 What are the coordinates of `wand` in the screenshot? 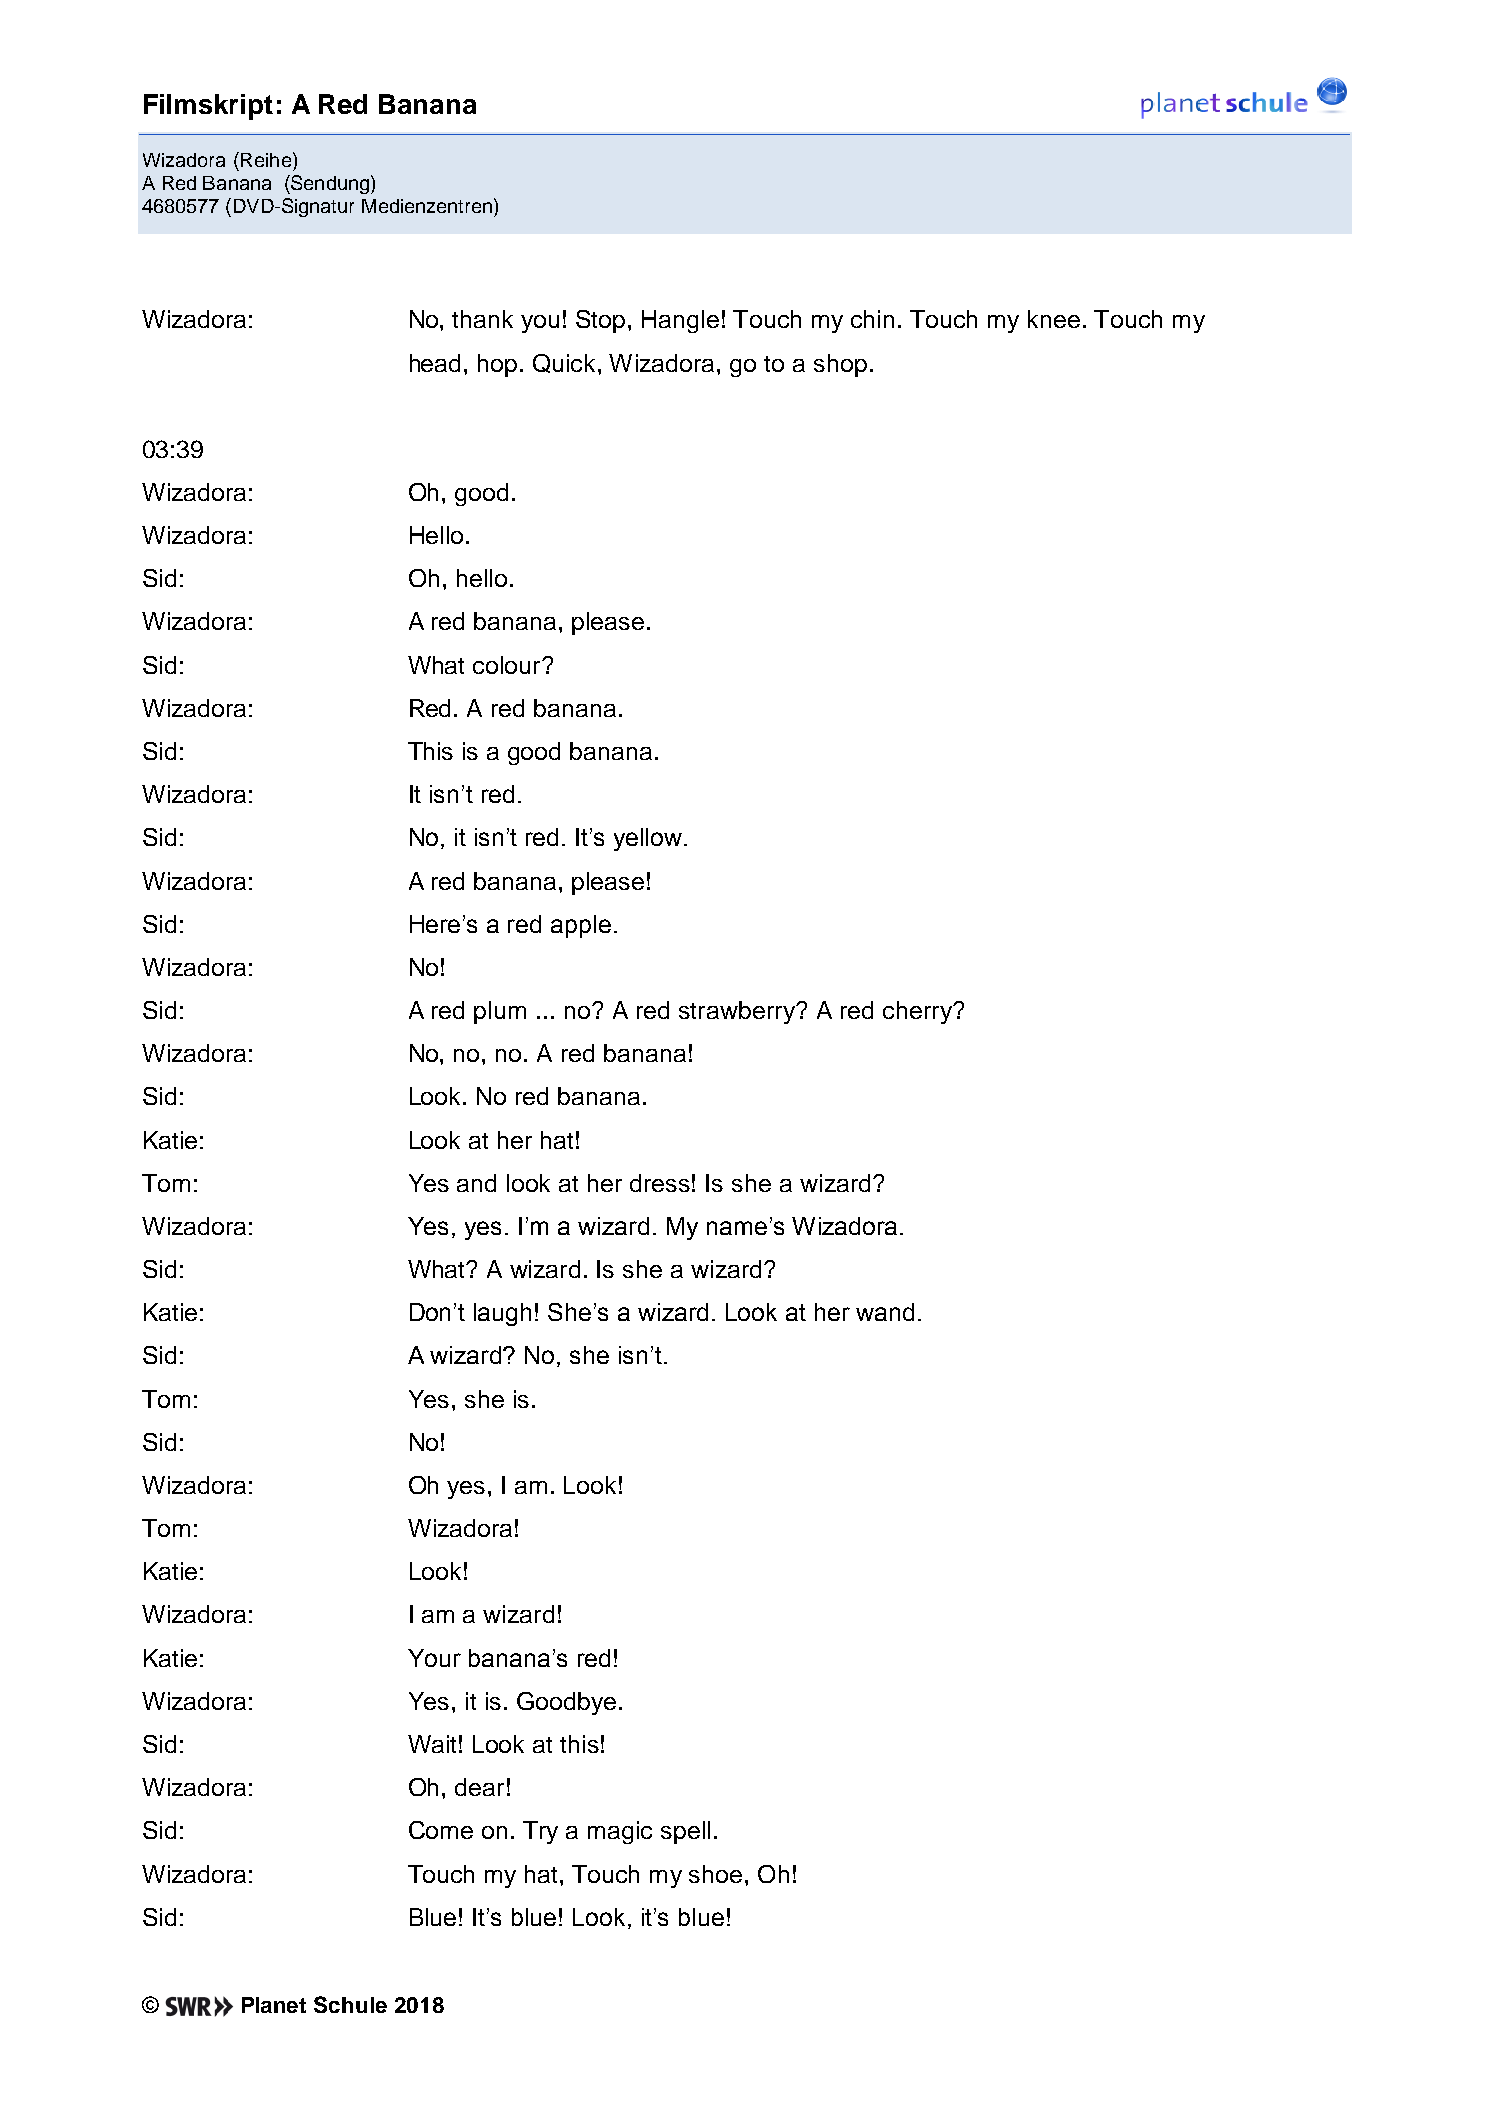 It's located at (885, 1312).
